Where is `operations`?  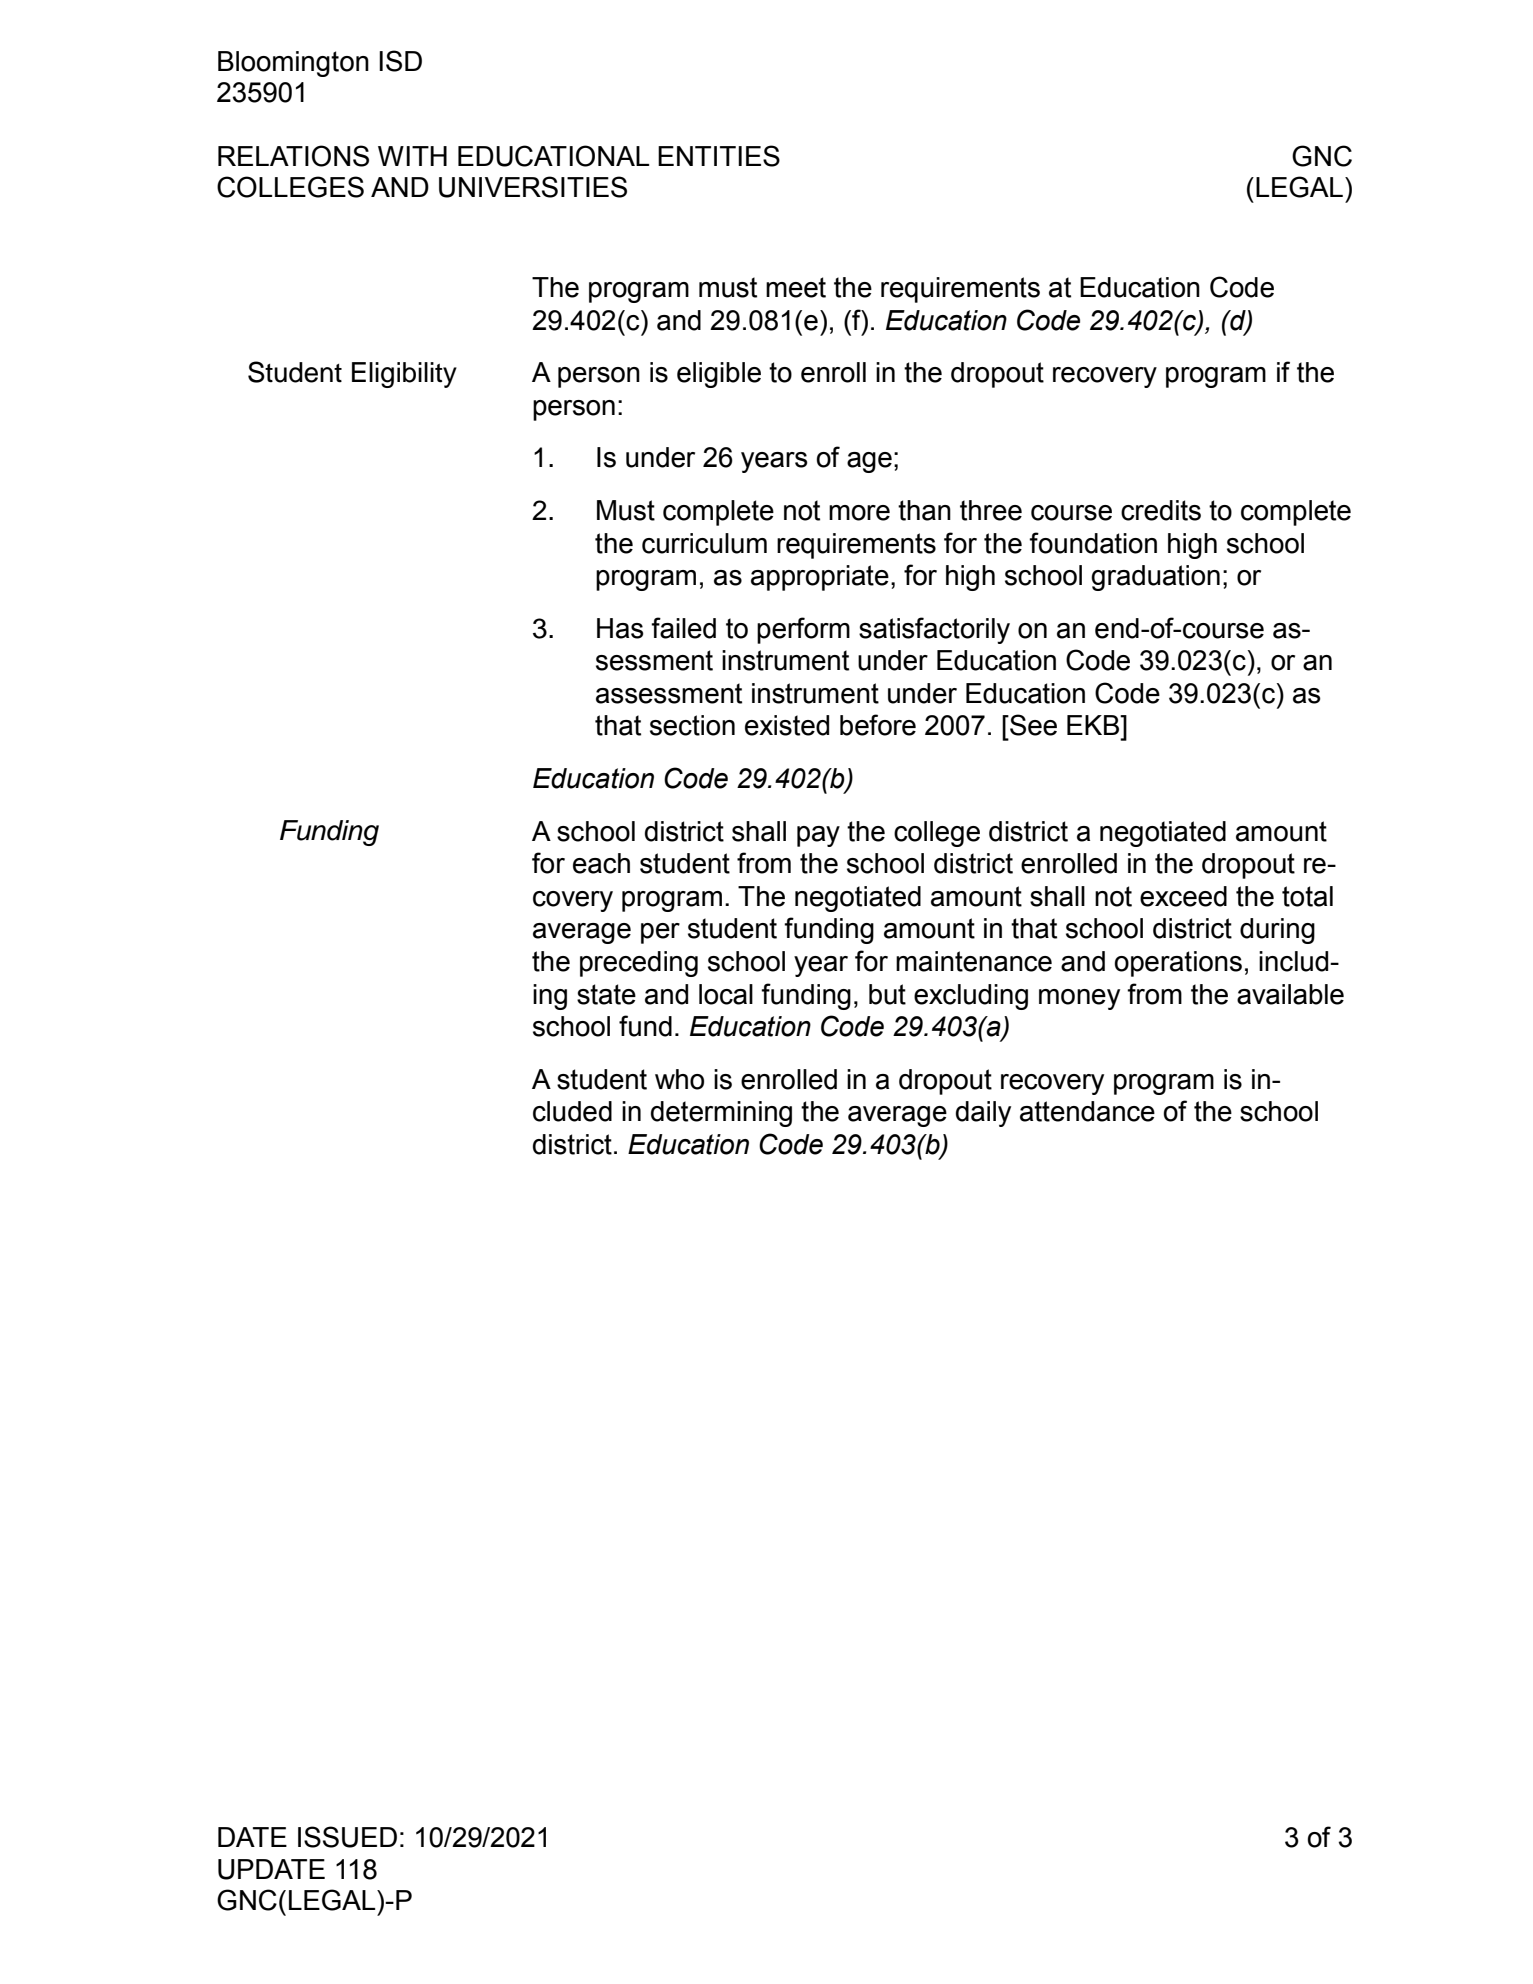
operations is located at coordinates (1178, 964).
